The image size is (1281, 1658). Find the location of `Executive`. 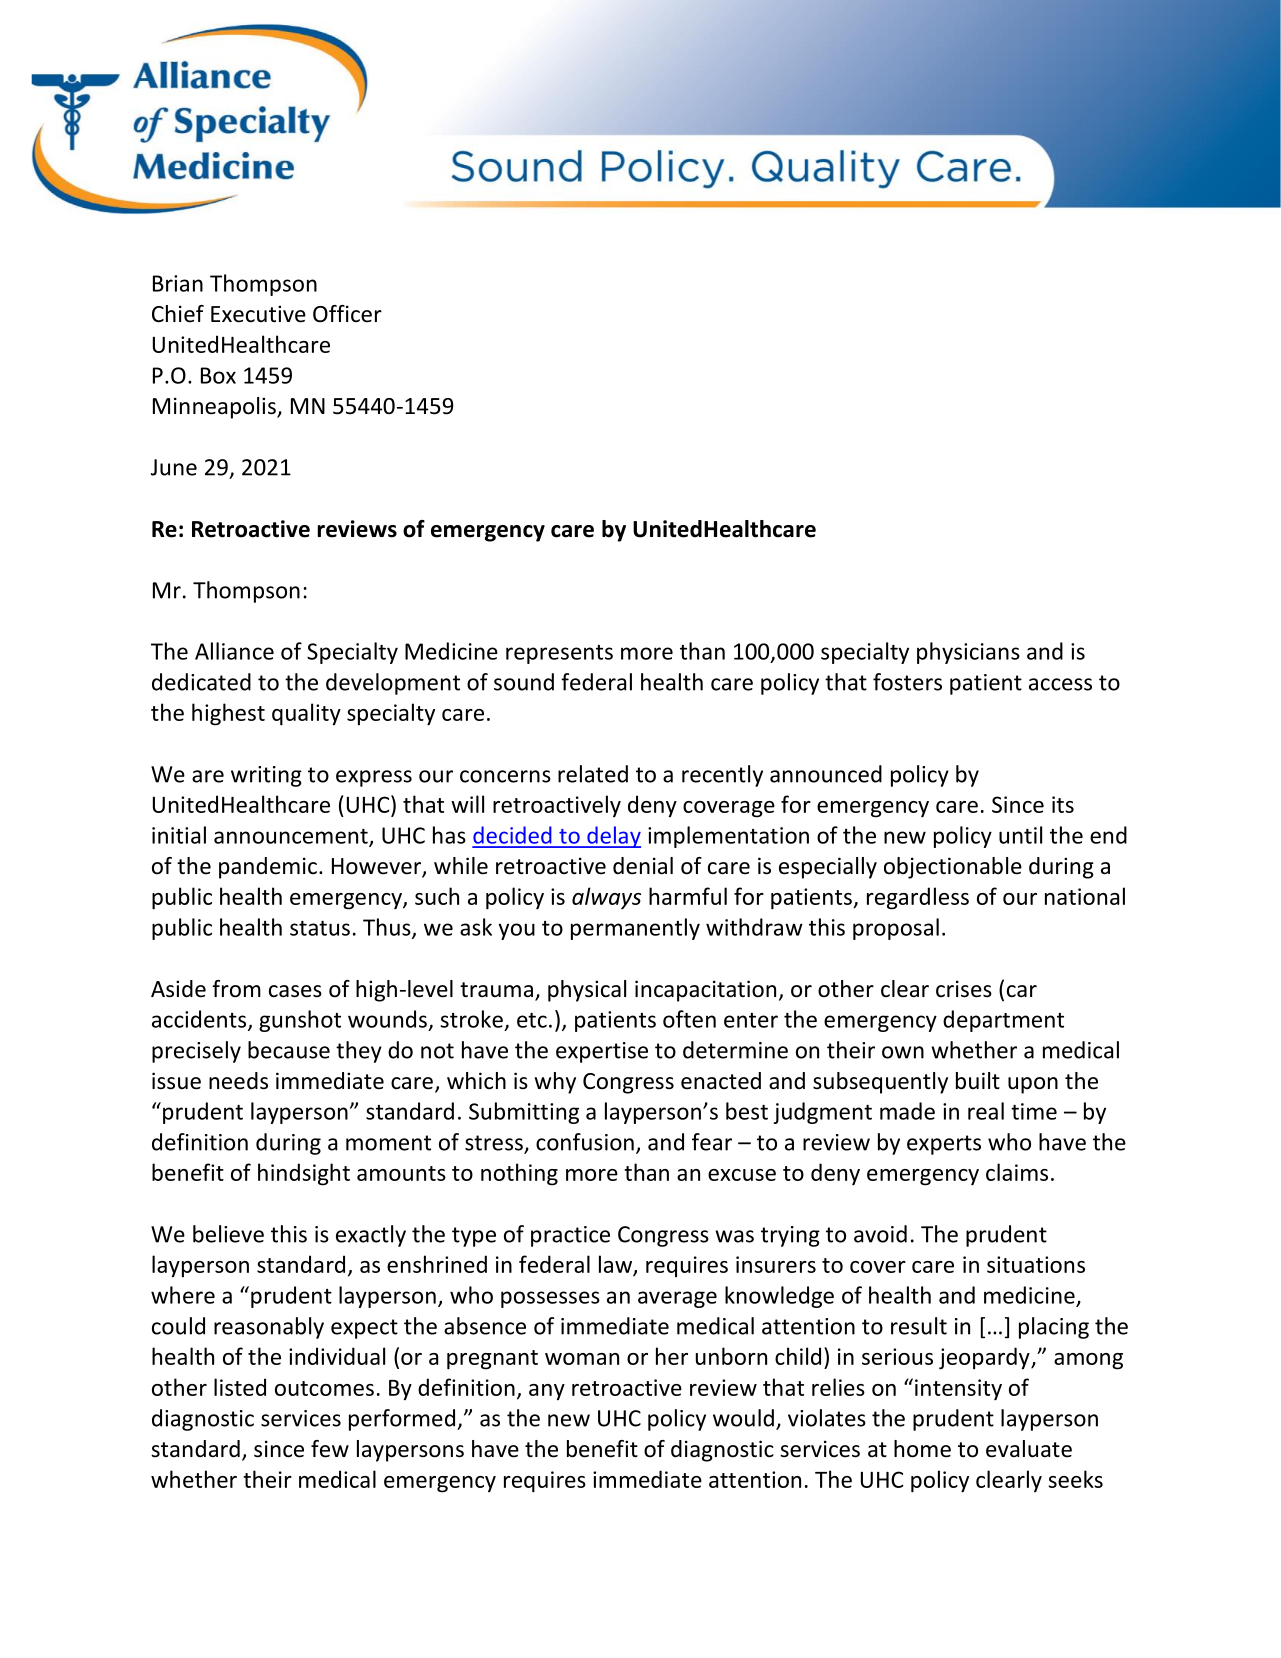

Executive is located at coordinates (258, 314).
